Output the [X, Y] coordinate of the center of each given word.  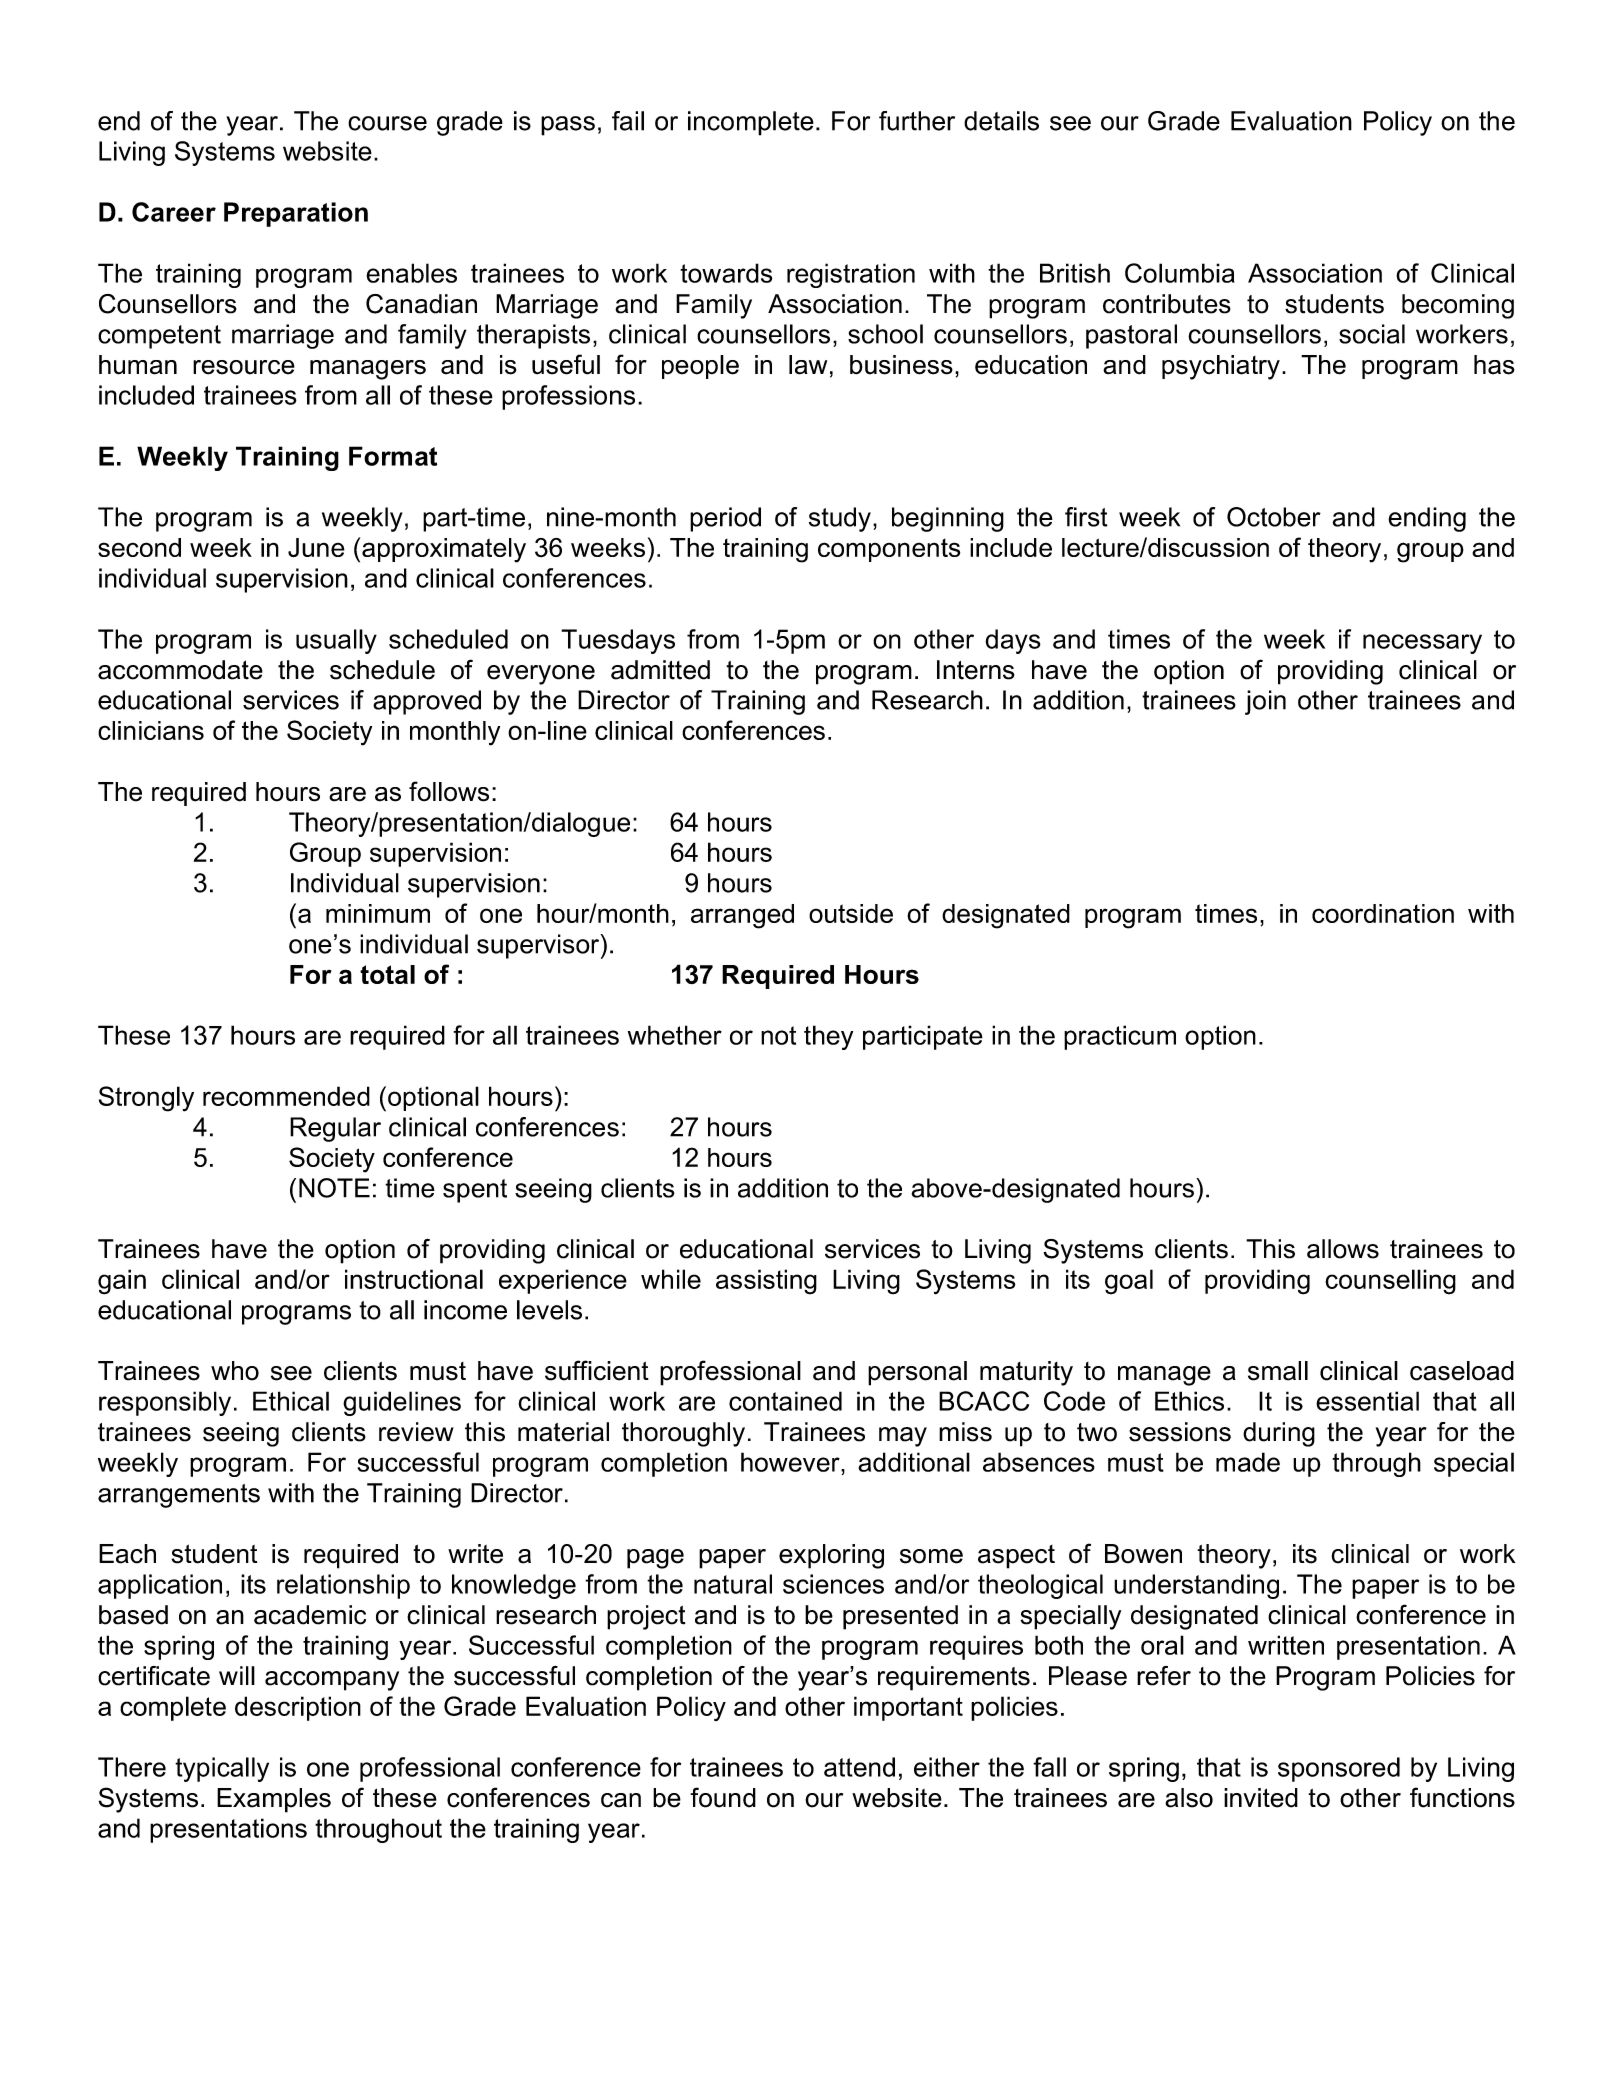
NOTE [334, 1188]
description [298, 1708]
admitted [660, 670]
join [1265, 702]
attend [859, 1767]
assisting [766, 1282]
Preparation [296, 214]
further [917, 121]
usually [336, 641]
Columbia [1180, 273]
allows [1343, 1249]
